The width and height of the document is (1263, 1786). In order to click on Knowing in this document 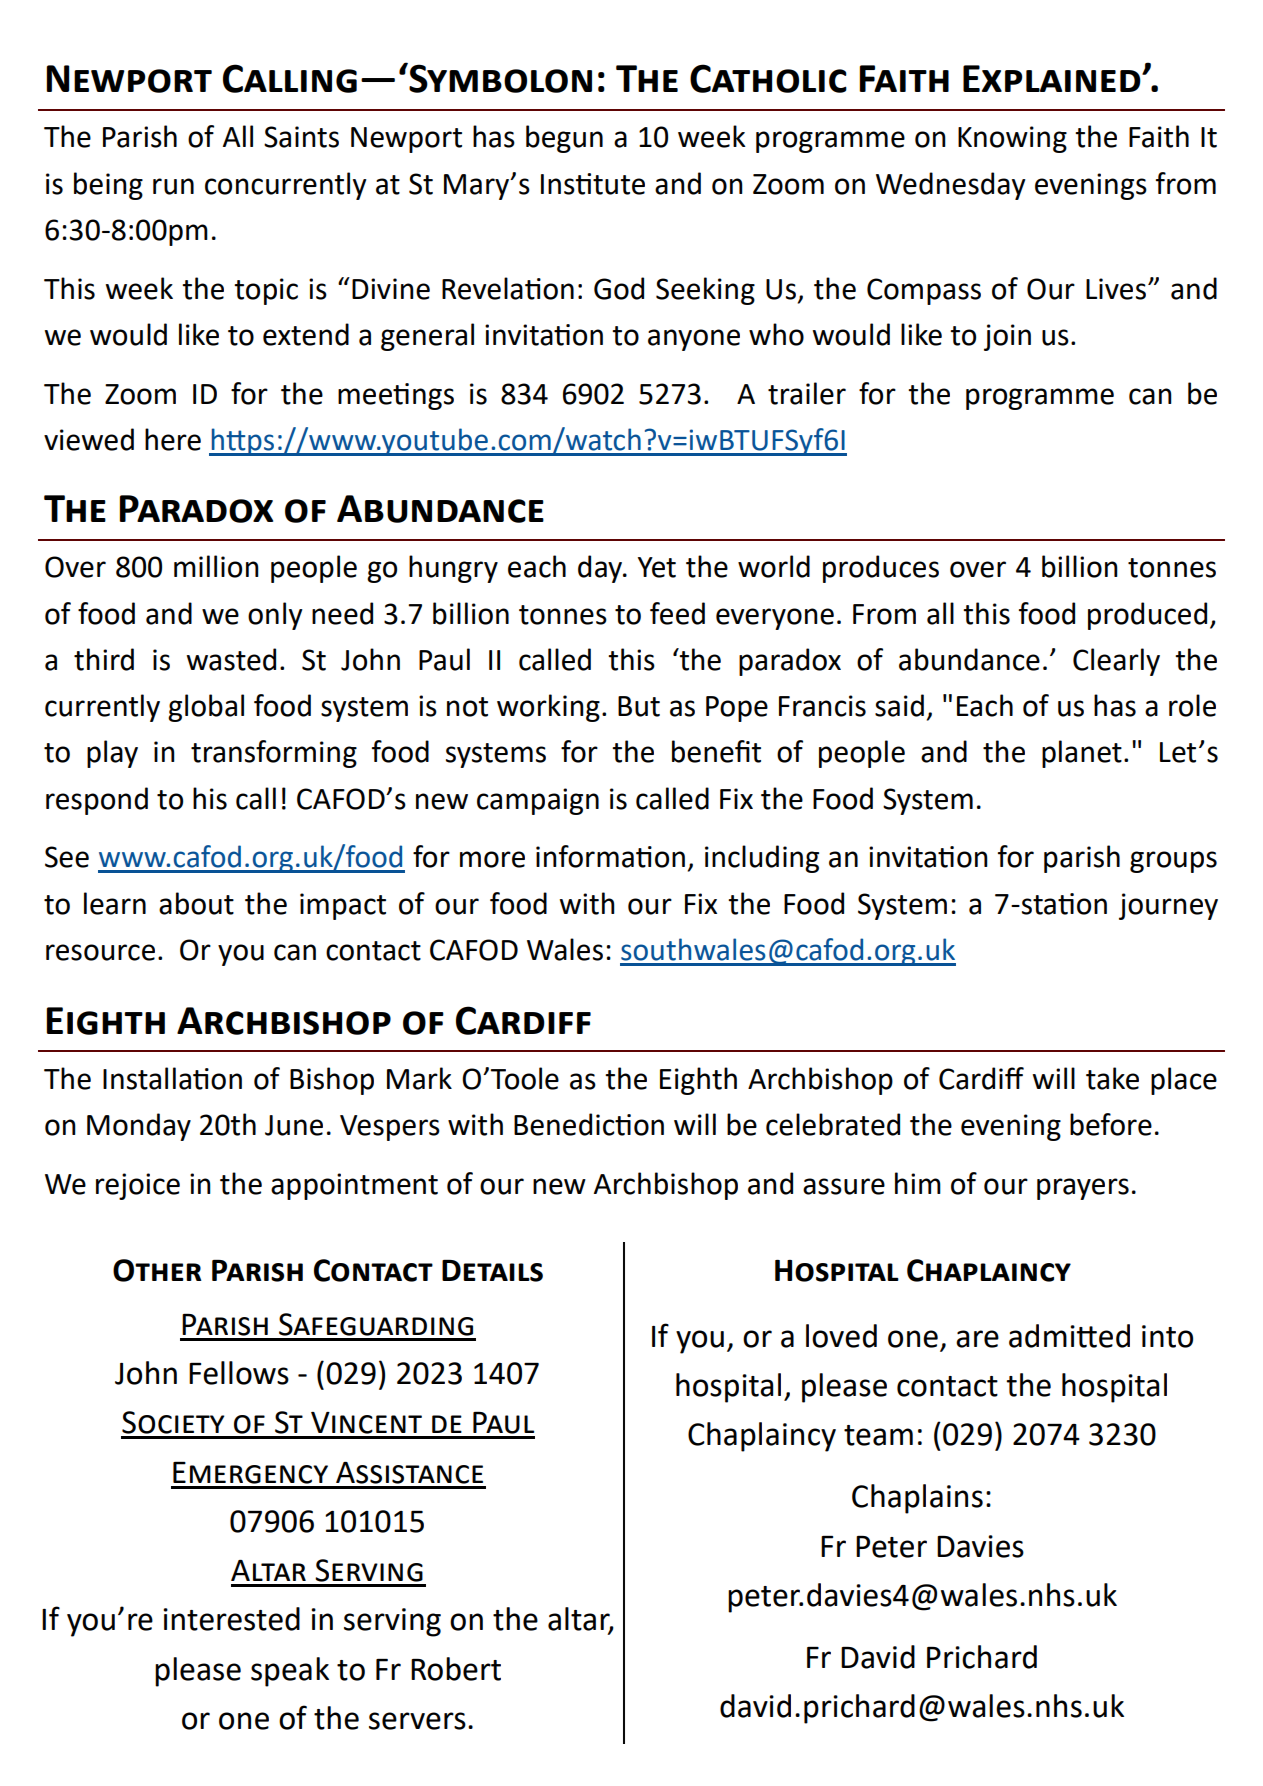, I will do `click(1012, 139)`.
